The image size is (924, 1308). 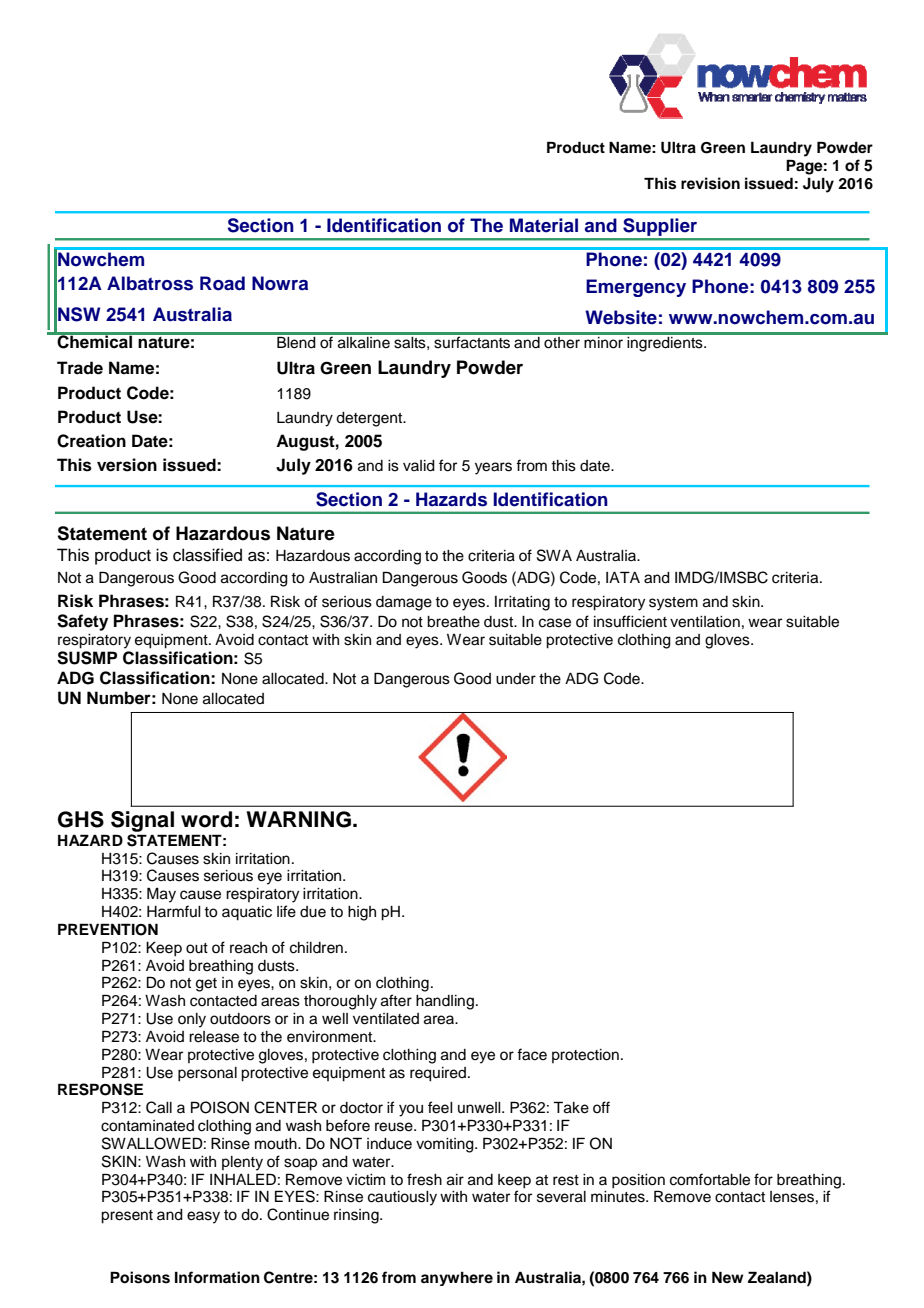 What do you see at coordinates (710, 183) in the page?
I see `revision` at bounding box center [710, 183].
